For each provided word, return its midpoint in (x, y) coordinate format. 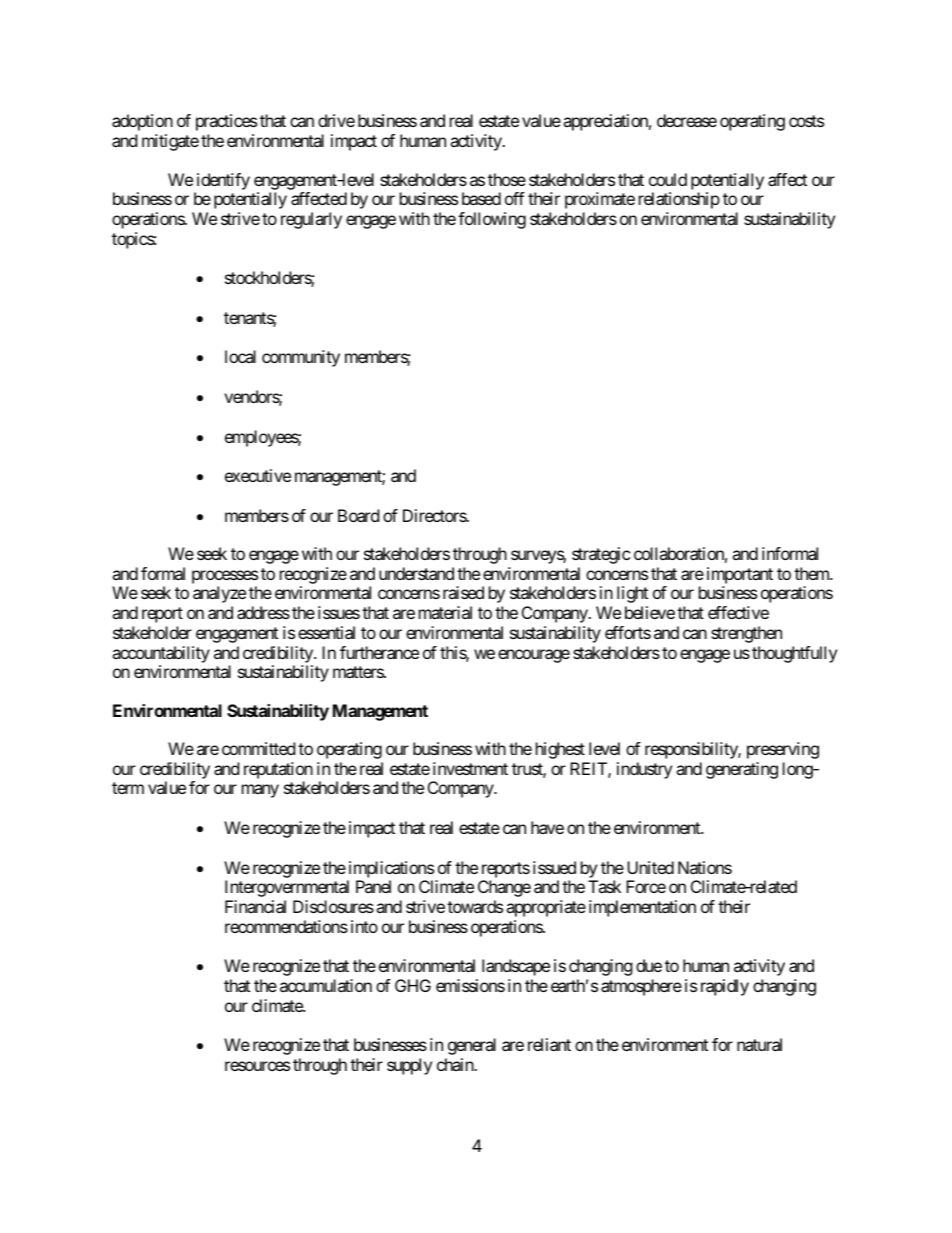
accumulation (326, 985)
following (492, 220)
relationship (679, 200)
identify (223, 181)
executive (258, 475)
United (650, 867)
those (507, 179)
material (445, 612)
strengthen (746, 634)
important (740, 577)
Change (504, 888)
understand (416, 573)
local (240, 356)
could (668, 179)
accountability (161, 654)
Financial (255, 906)
